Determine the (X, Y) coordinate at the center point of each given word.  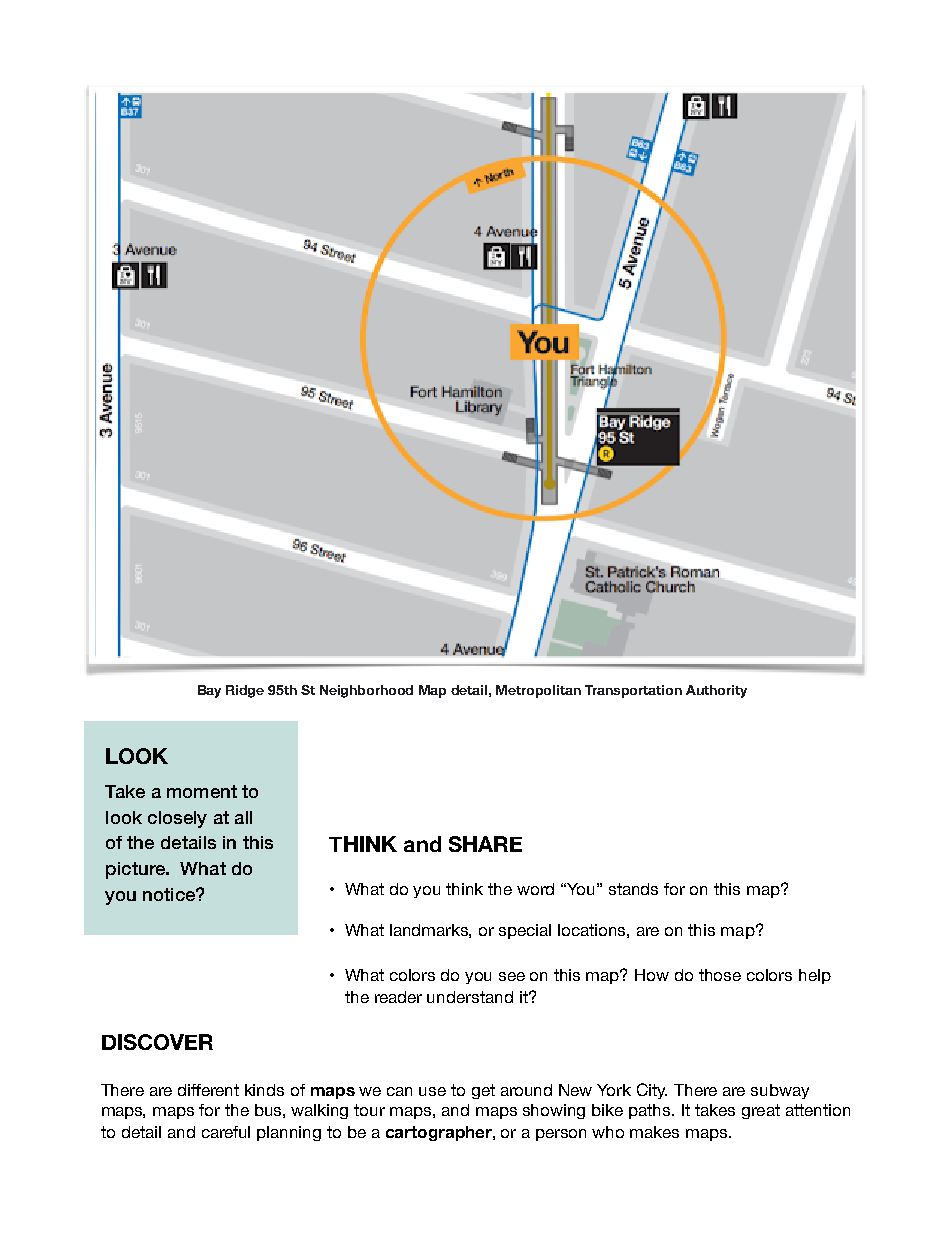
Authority (716, 691)
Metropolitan (538, 691)
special (525, 931)
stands (633, 889)
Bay (209, 691)
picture (136, 870)
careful (226, 1132)
